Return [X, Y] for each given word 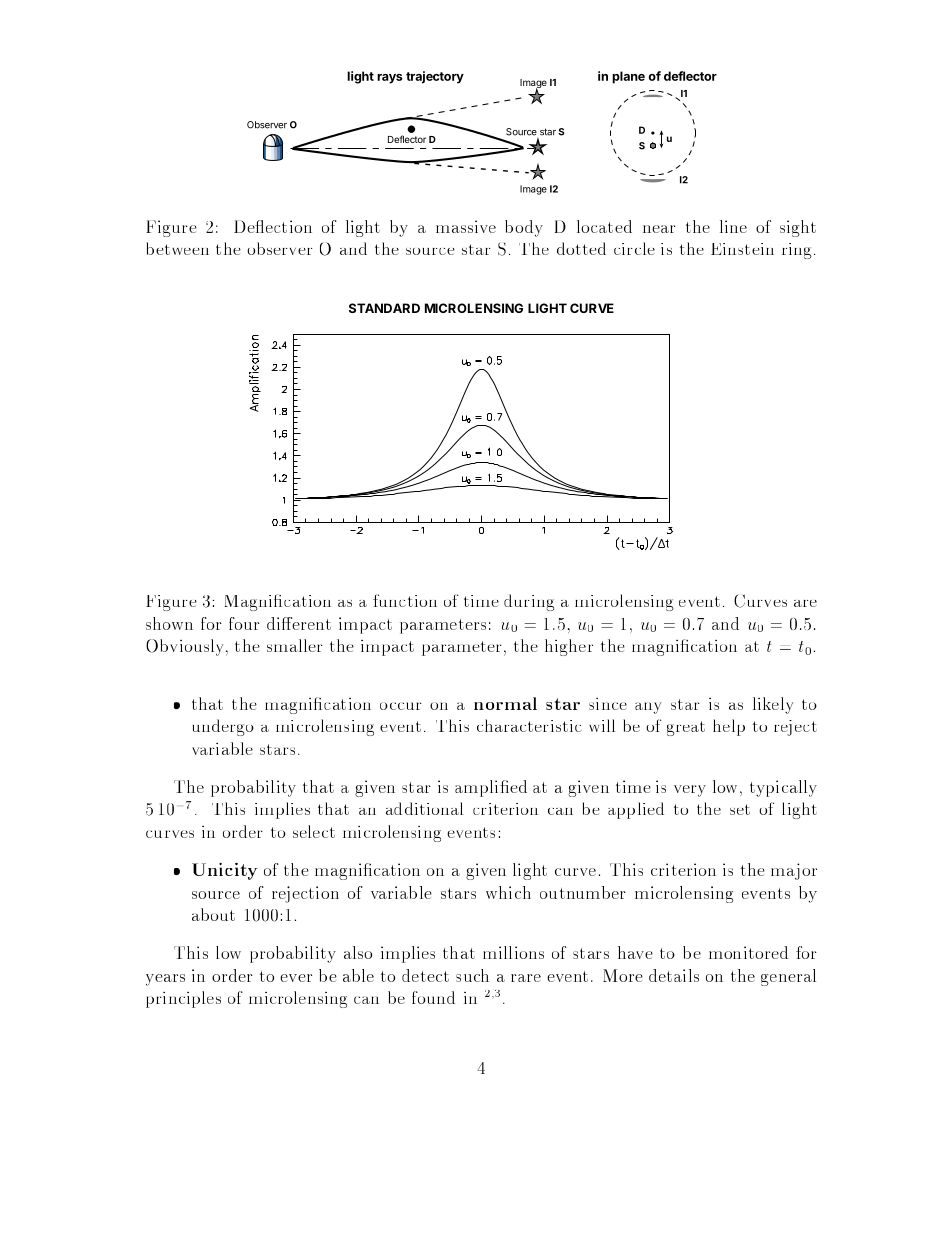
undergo [223, 727]
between [177, 248]
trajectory [435, 77]
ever [296, 978]
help [729, 727]
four [244, 623]
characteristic [529, 725]
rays [390, 79]
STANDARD [384, 308]
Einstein [742, 249]
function [405, 600]
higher [569, 647]
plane [628, 77]
